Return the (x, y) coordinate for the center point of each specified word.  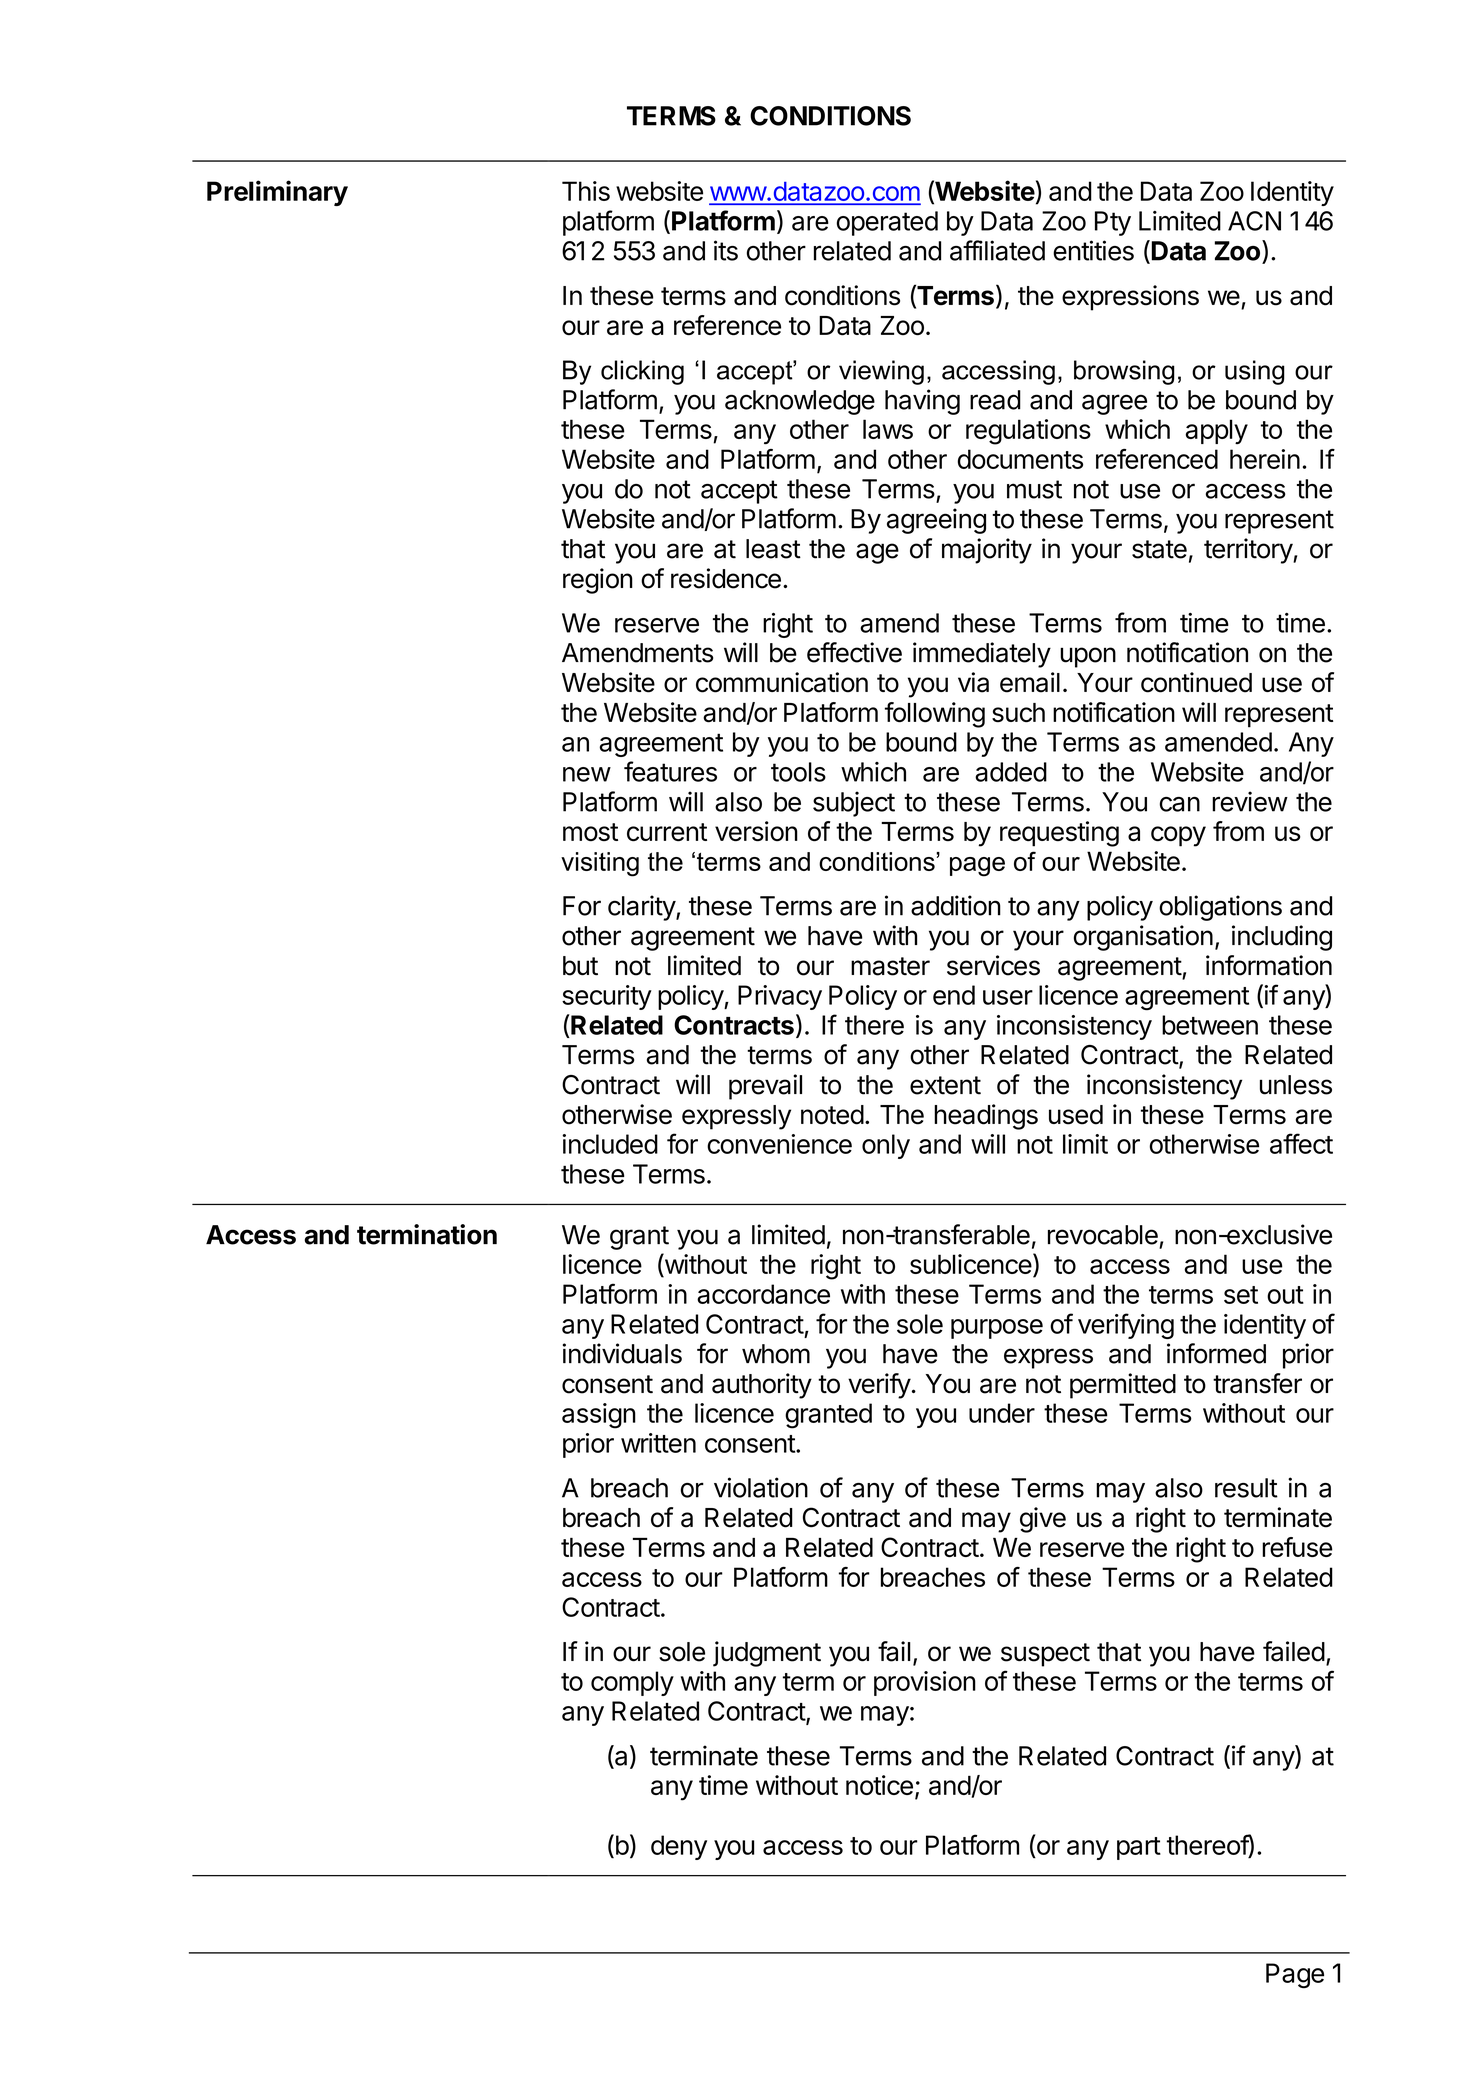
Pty (1113, 223)
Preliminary (277, 193)
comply (632, 1683)
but (580, 966)
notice (879, 1785)
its (726, 250)
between (1210, 1025)
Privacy (780, 997)
